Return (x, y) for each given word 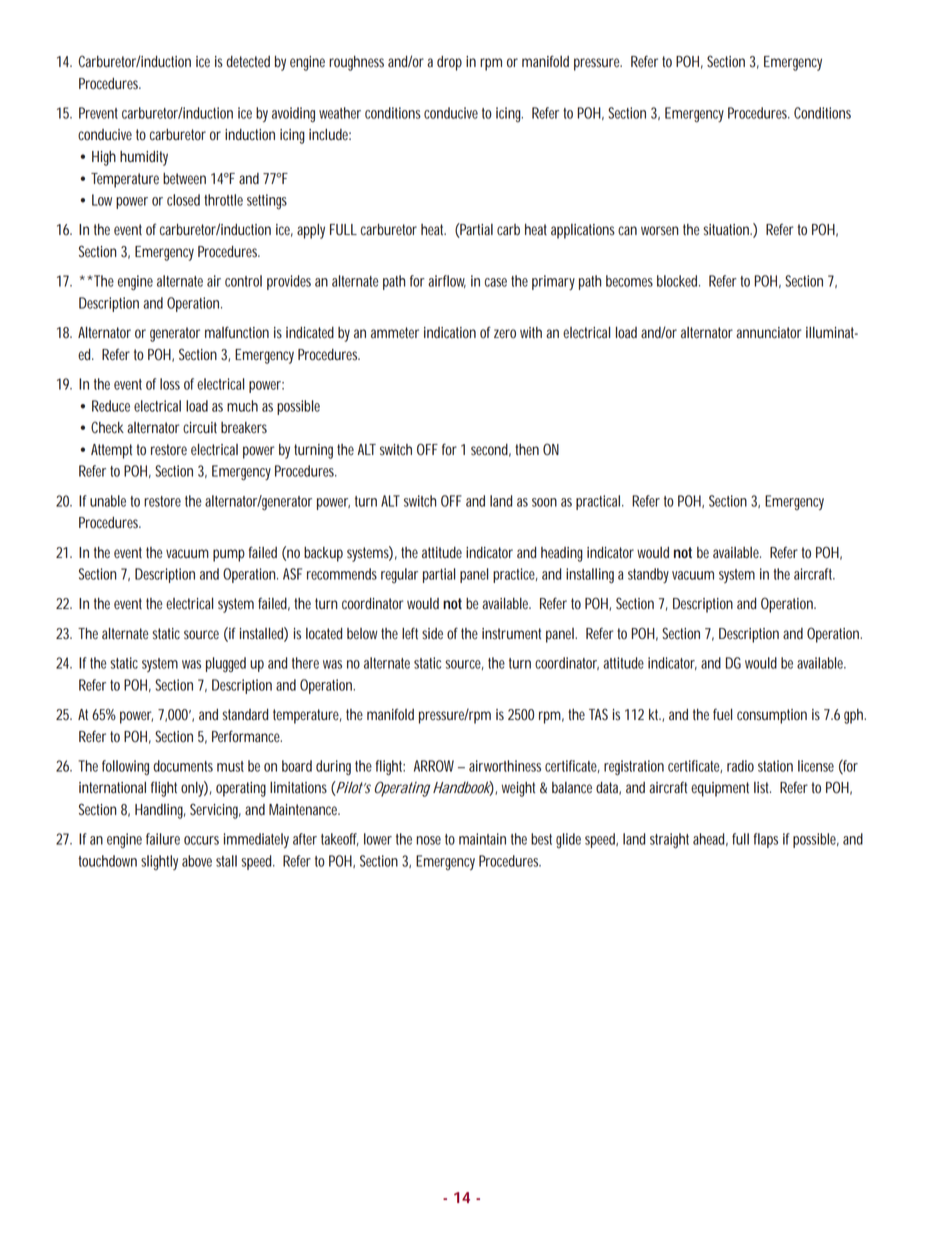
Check (107, 427)
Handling (160, 811)
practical (599, 502)
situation (727, 230)
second (491, 450)
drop (449, 63)
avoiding (296, 114)
